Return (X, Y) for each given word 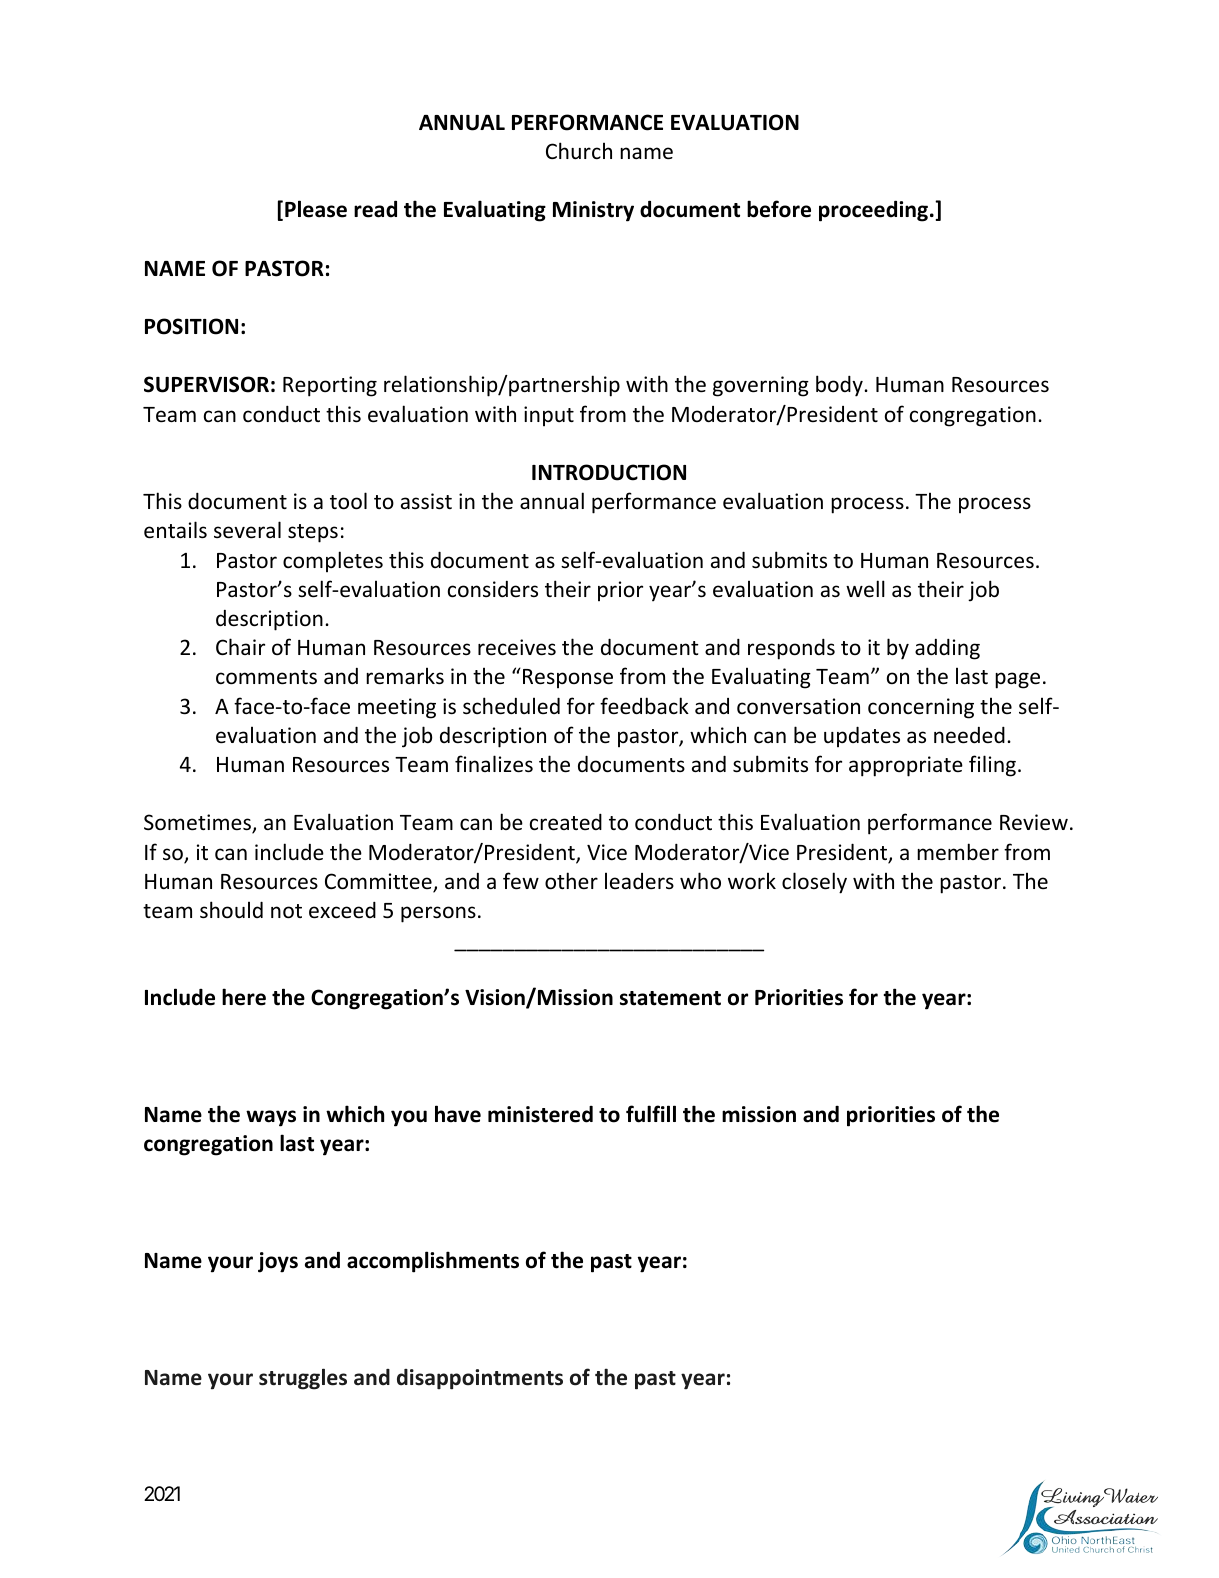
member (958, 852)
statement (670, 998)
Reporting (330, 386)
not (286, 911)
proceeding (875, 211)
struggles (303, 1379)
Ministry (593, 211)
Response (568, 678)
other (571, 881)
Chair (240, 646)
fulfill (651, 1114)
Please (316, 209)
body (840, 386)
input (549, 416)
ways (271, 1118)
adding (947, 649)
